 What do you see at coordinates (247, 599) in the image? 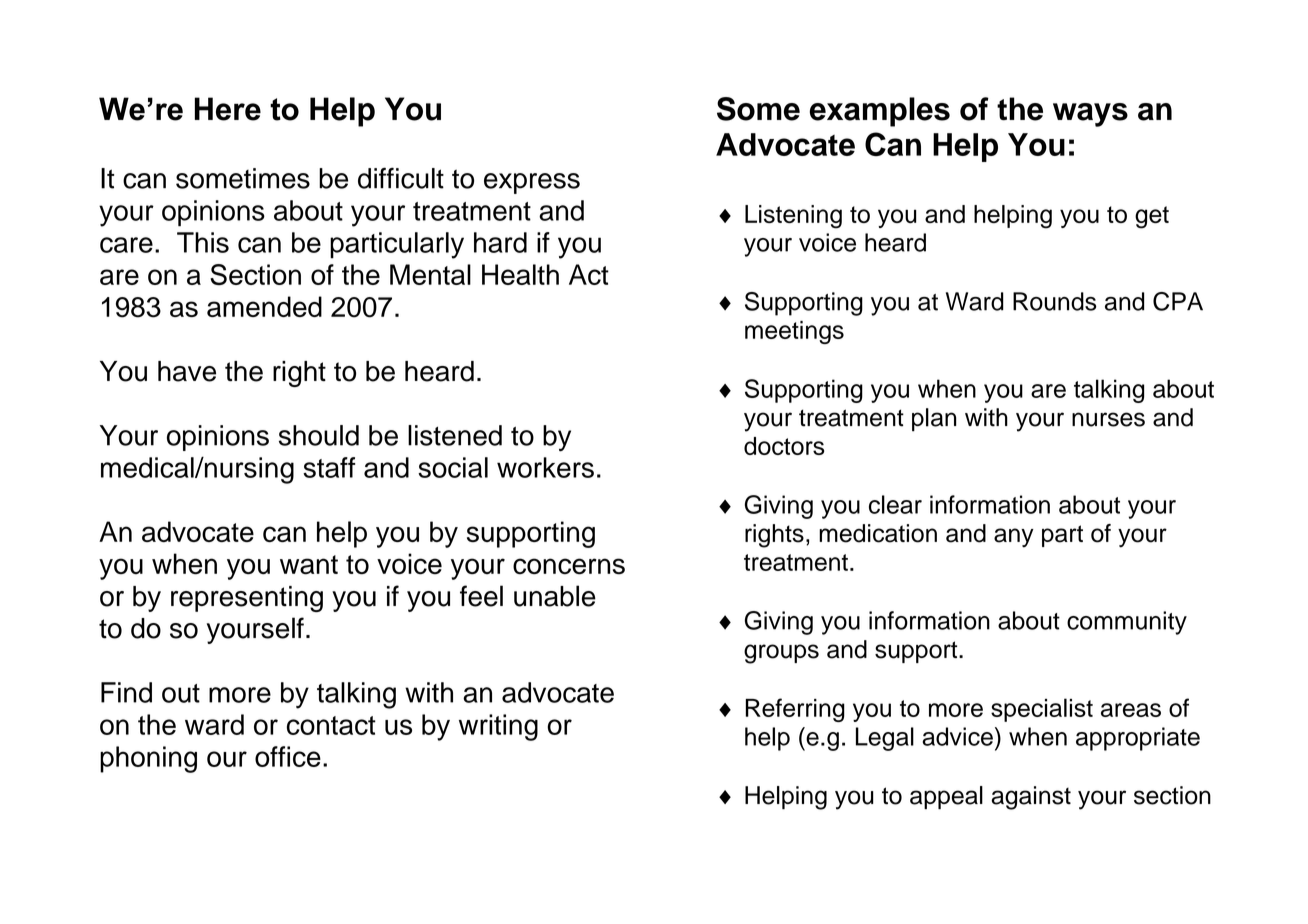
I see `representing` at bounding box center [247, 599].
